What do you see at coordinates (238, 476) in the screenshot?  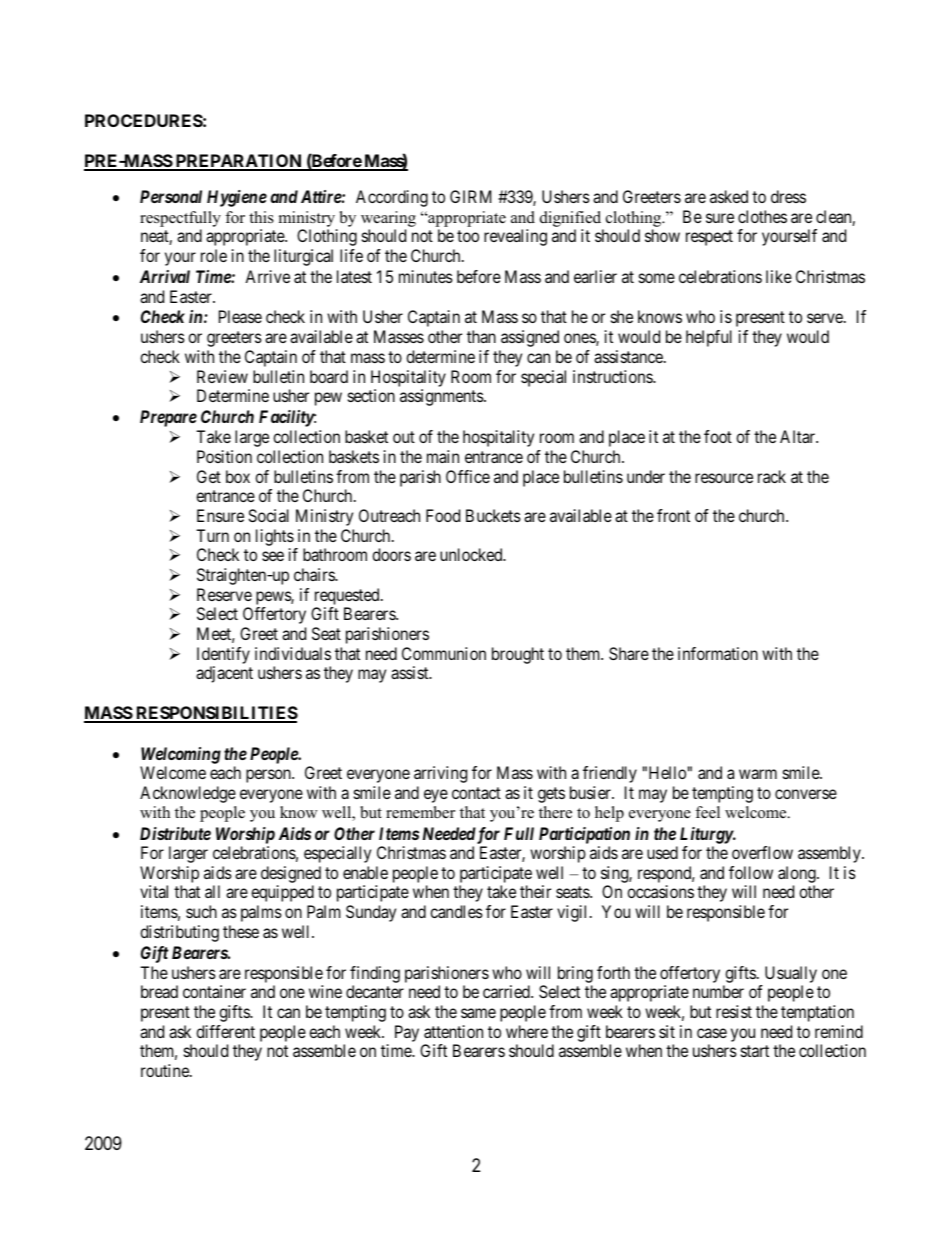 I see `box` at bounding box center [238, 476].
